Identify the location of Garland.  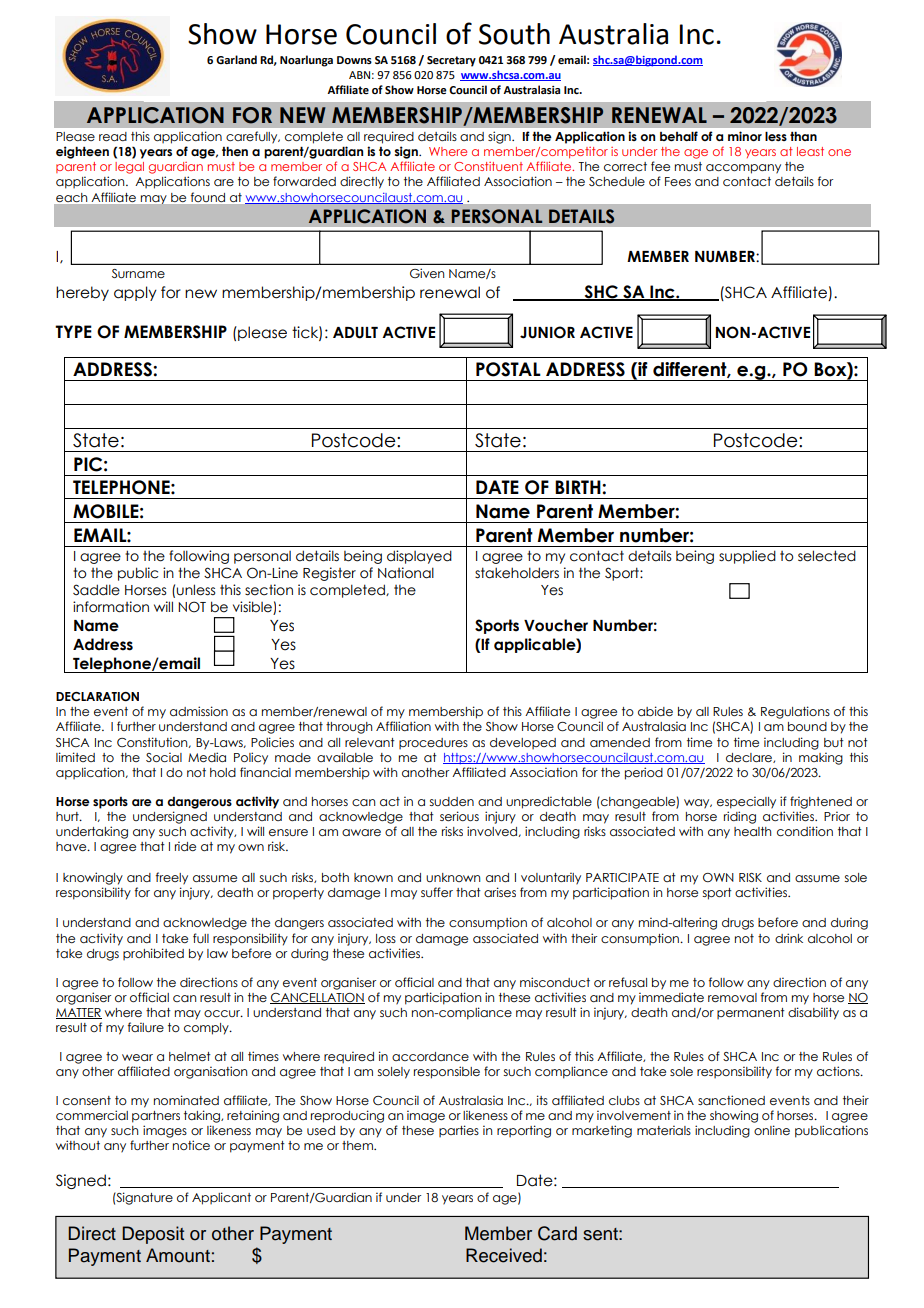
(236, 59).
